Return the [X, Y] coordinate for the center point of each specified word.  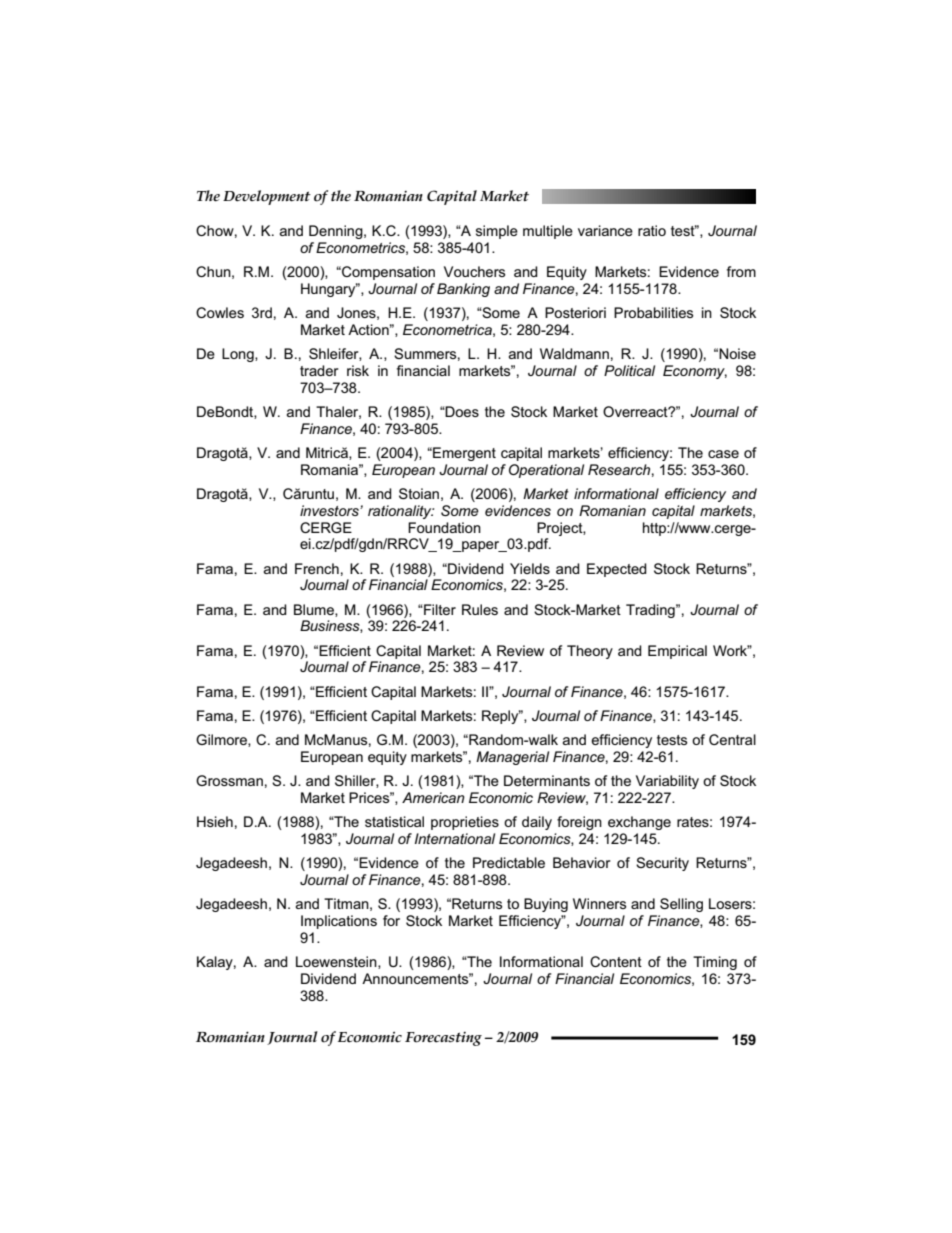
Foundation [444, 527]
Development [267, 197]
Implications [339, 922]
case [723, 454]
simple [497, 232]
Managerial [512, 758]
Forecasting [443, 1039]
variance [605, 230]
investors [330, 510]
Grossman [229, 780]
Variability [667, 782]
